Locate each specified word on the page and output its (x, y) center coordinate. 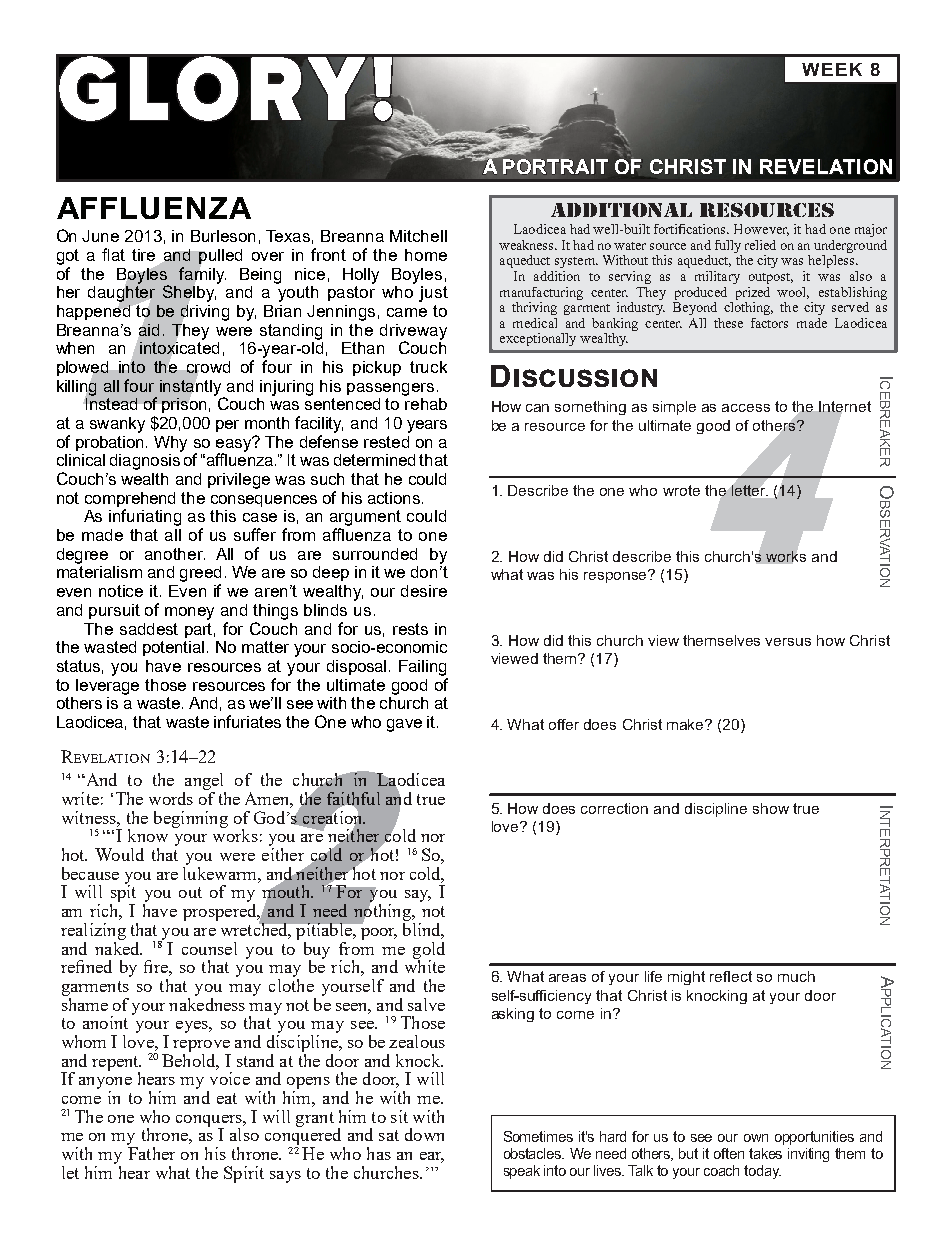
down (424, 1134)
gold (429, 951)
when (75, 348)
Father (151, 1152)
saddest (149, 629)
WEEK (832, 69)
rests (410, 629)
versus (788, 642)
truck (428, 367)
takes (765, 1153)
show (771, 808)
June (100, 236)
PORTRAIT (555, 166)
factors (769, 323)
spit (123, 894)
